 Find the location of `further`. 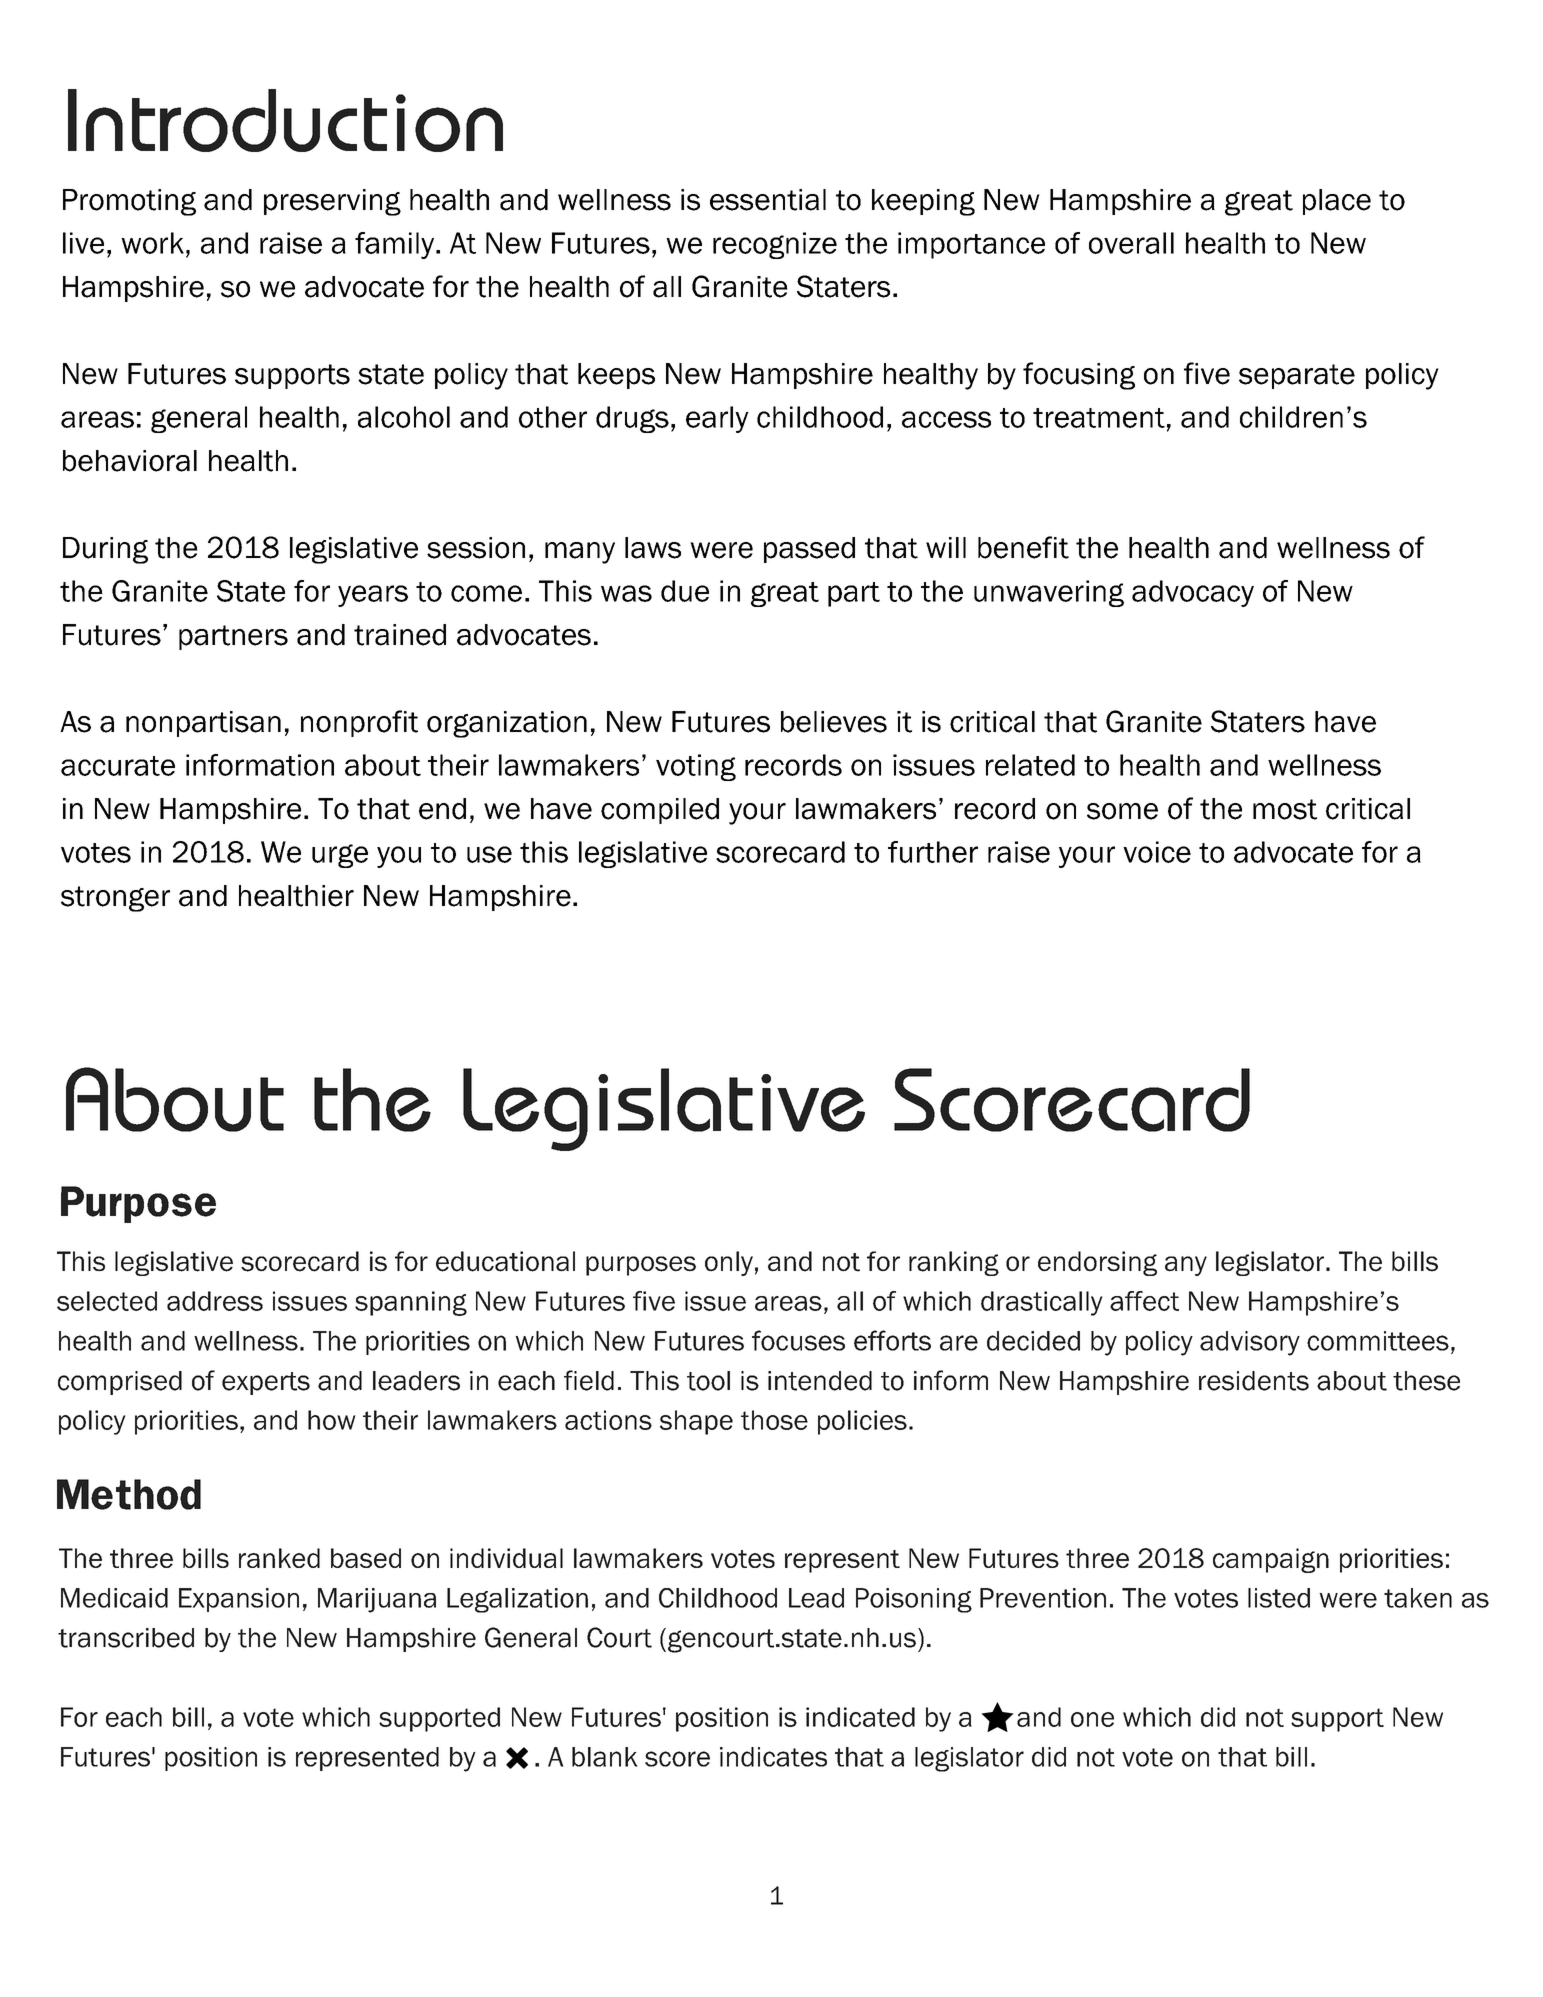

further is located at coordinates (933, 852).
